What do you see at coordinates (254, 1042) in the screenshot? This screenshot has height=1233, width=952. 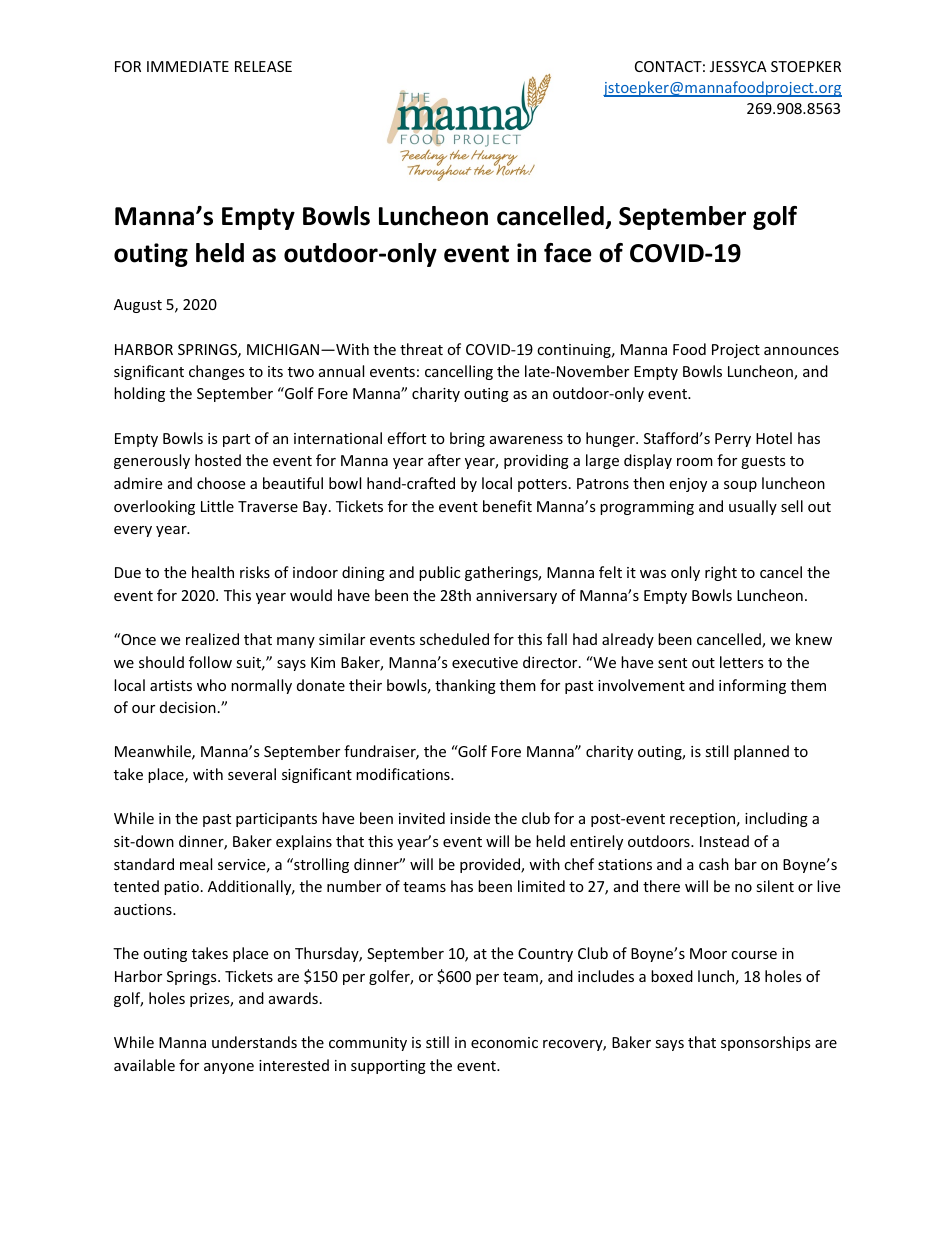 I see `understands` at bounding box center [254, 1042].
